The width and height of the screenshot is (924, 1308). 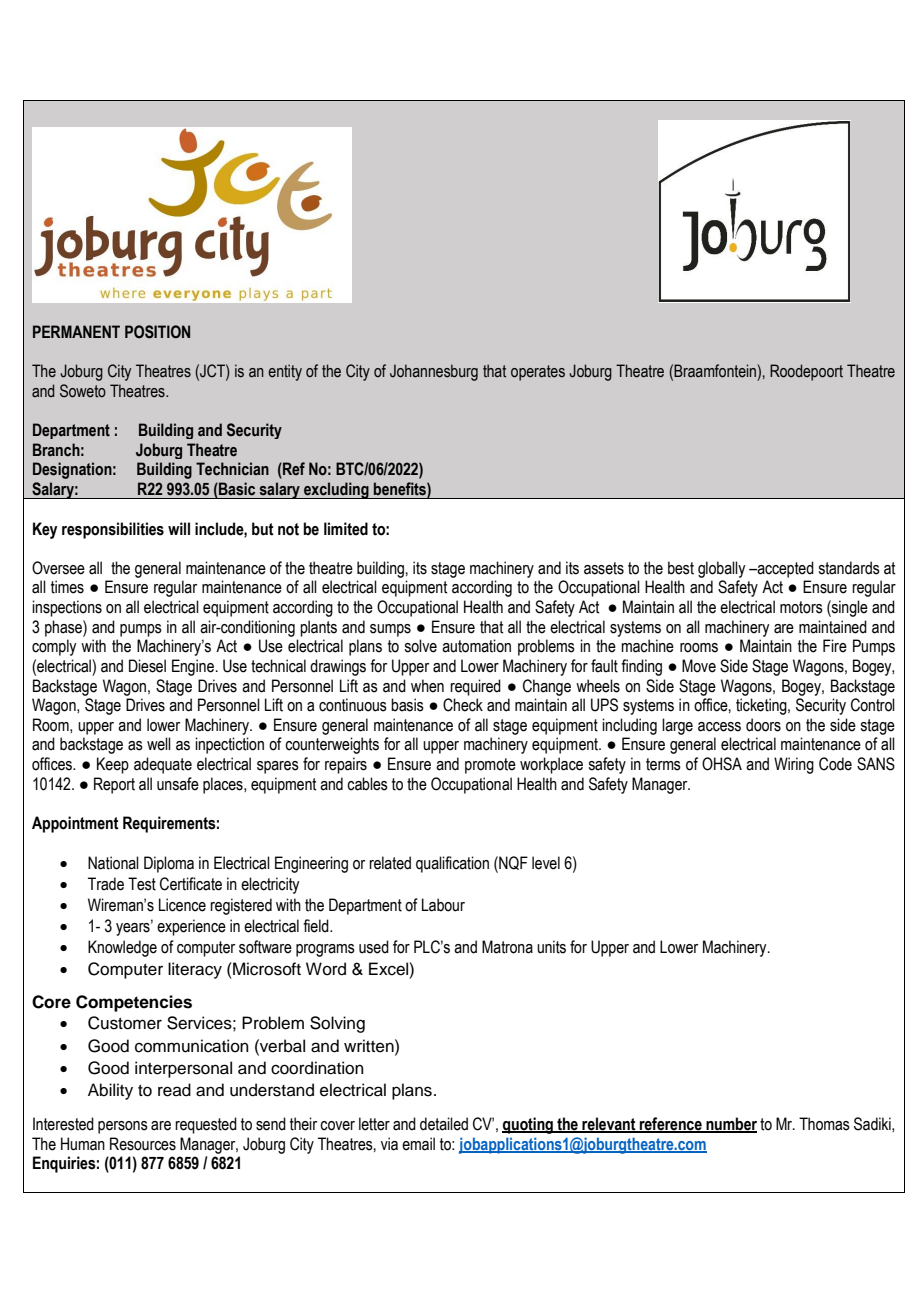 I want to click on motors, so click(x=801, y=607).
